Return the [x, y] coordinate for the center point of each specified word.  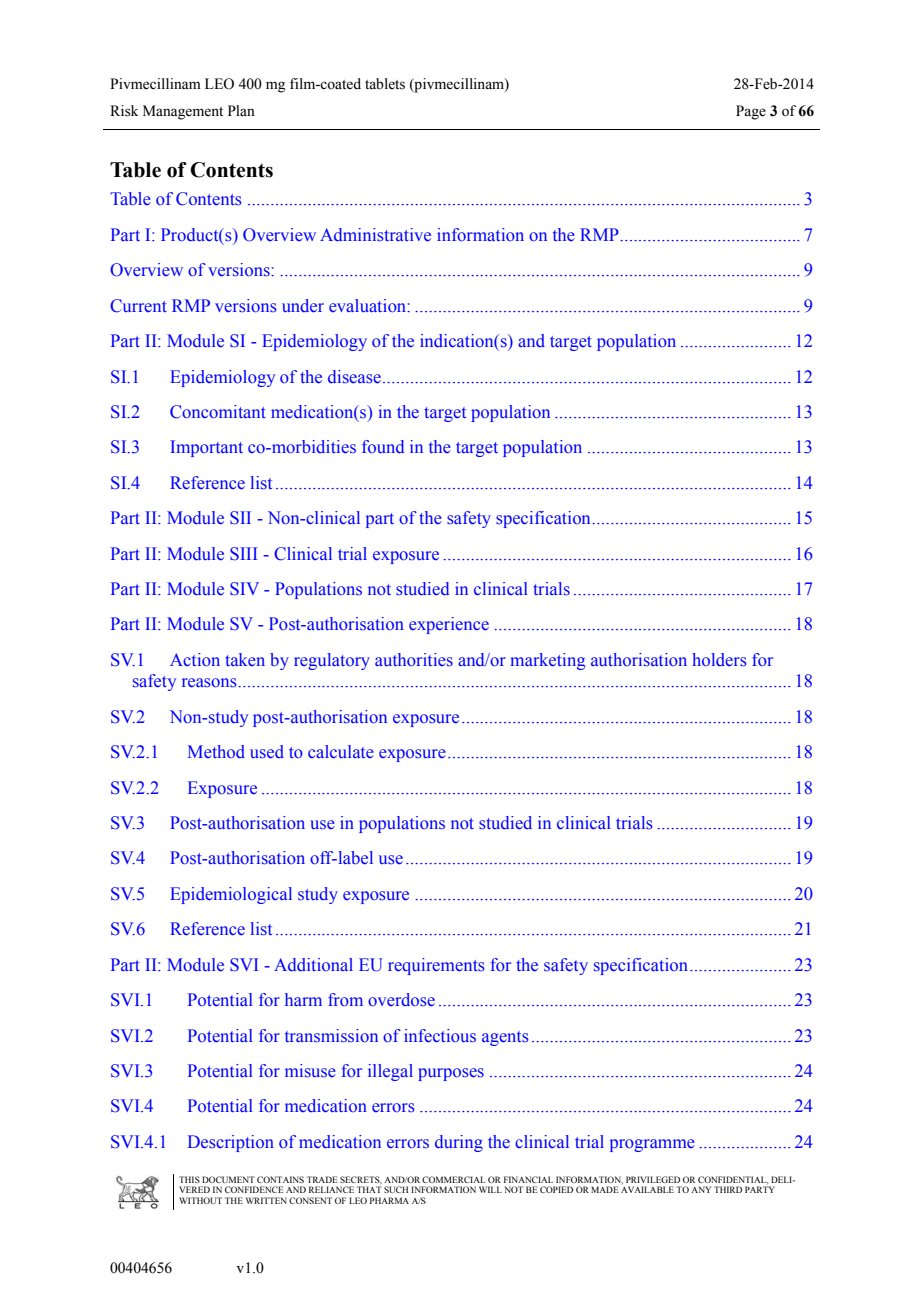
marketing [547, 661]
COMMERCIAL [454, 1179]
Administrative [375, 235]
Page [751, 112]
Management [183, 112]
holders [719, 660]
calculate [341, 751]
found [383, 446]
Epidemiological [231, 895]
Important [206, 448]
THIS [189, 1179]
